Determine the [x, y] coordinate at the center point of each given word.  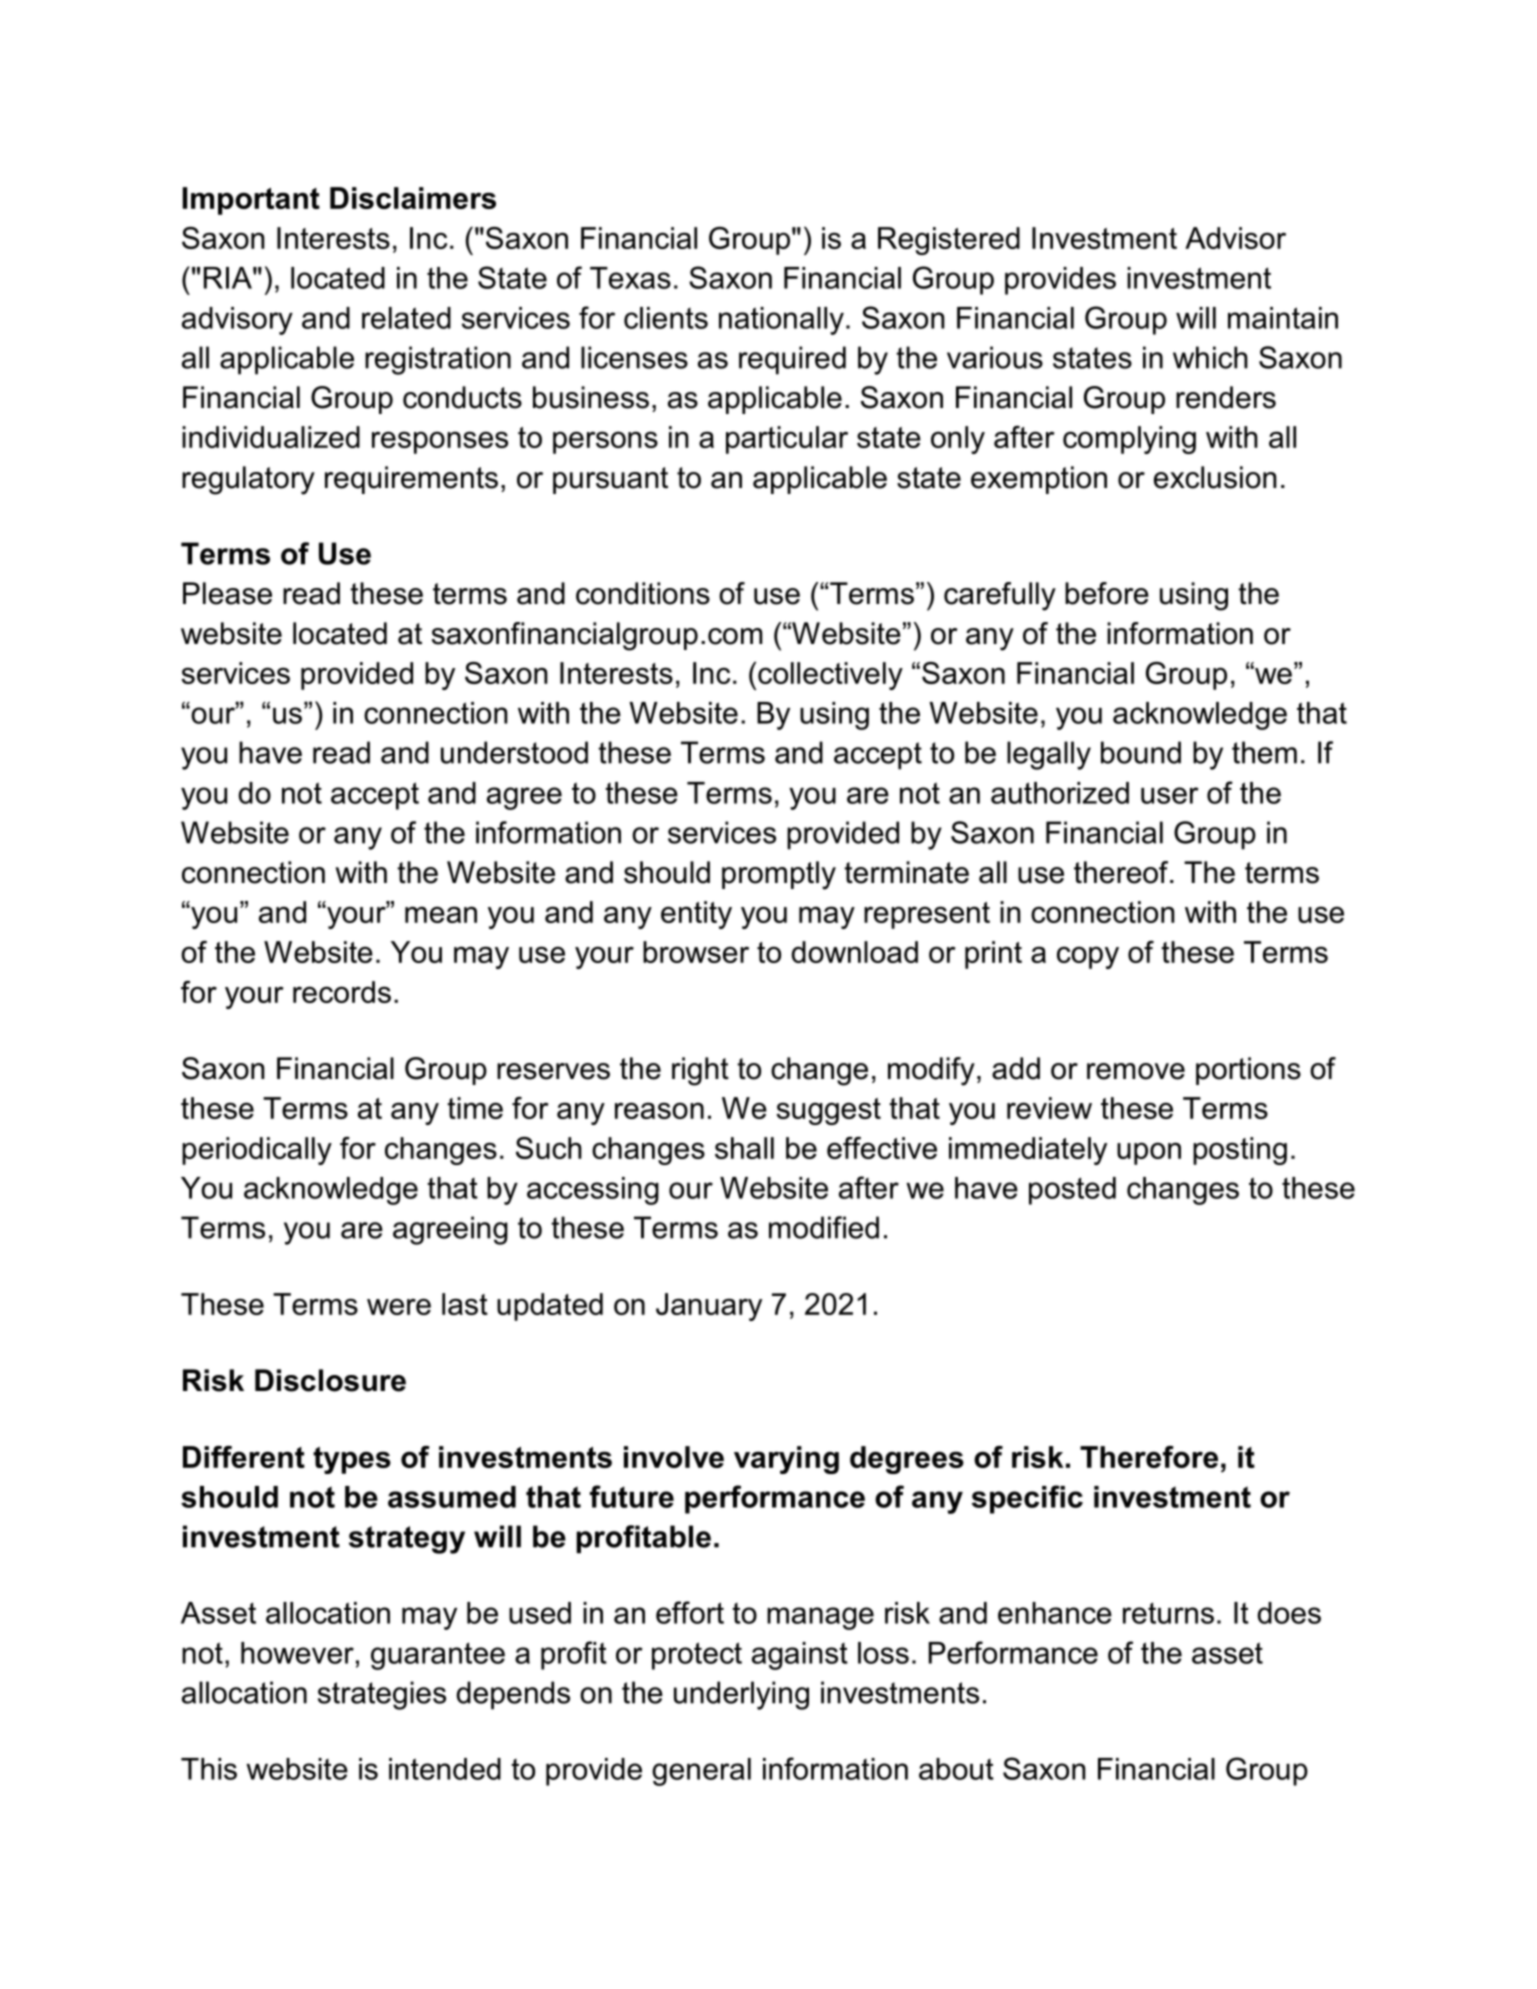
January [709, 1307]
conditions [643, 593]
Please [227, 593]
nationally [781, 321]
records [342, 992]
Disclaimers [413, 198]
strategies [382, 1695]
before [1107, 593]
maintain [1283, 318]
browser [696, 952]
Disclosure [330, 1380]
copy [1088, 957]
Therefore [1149, 1457]
